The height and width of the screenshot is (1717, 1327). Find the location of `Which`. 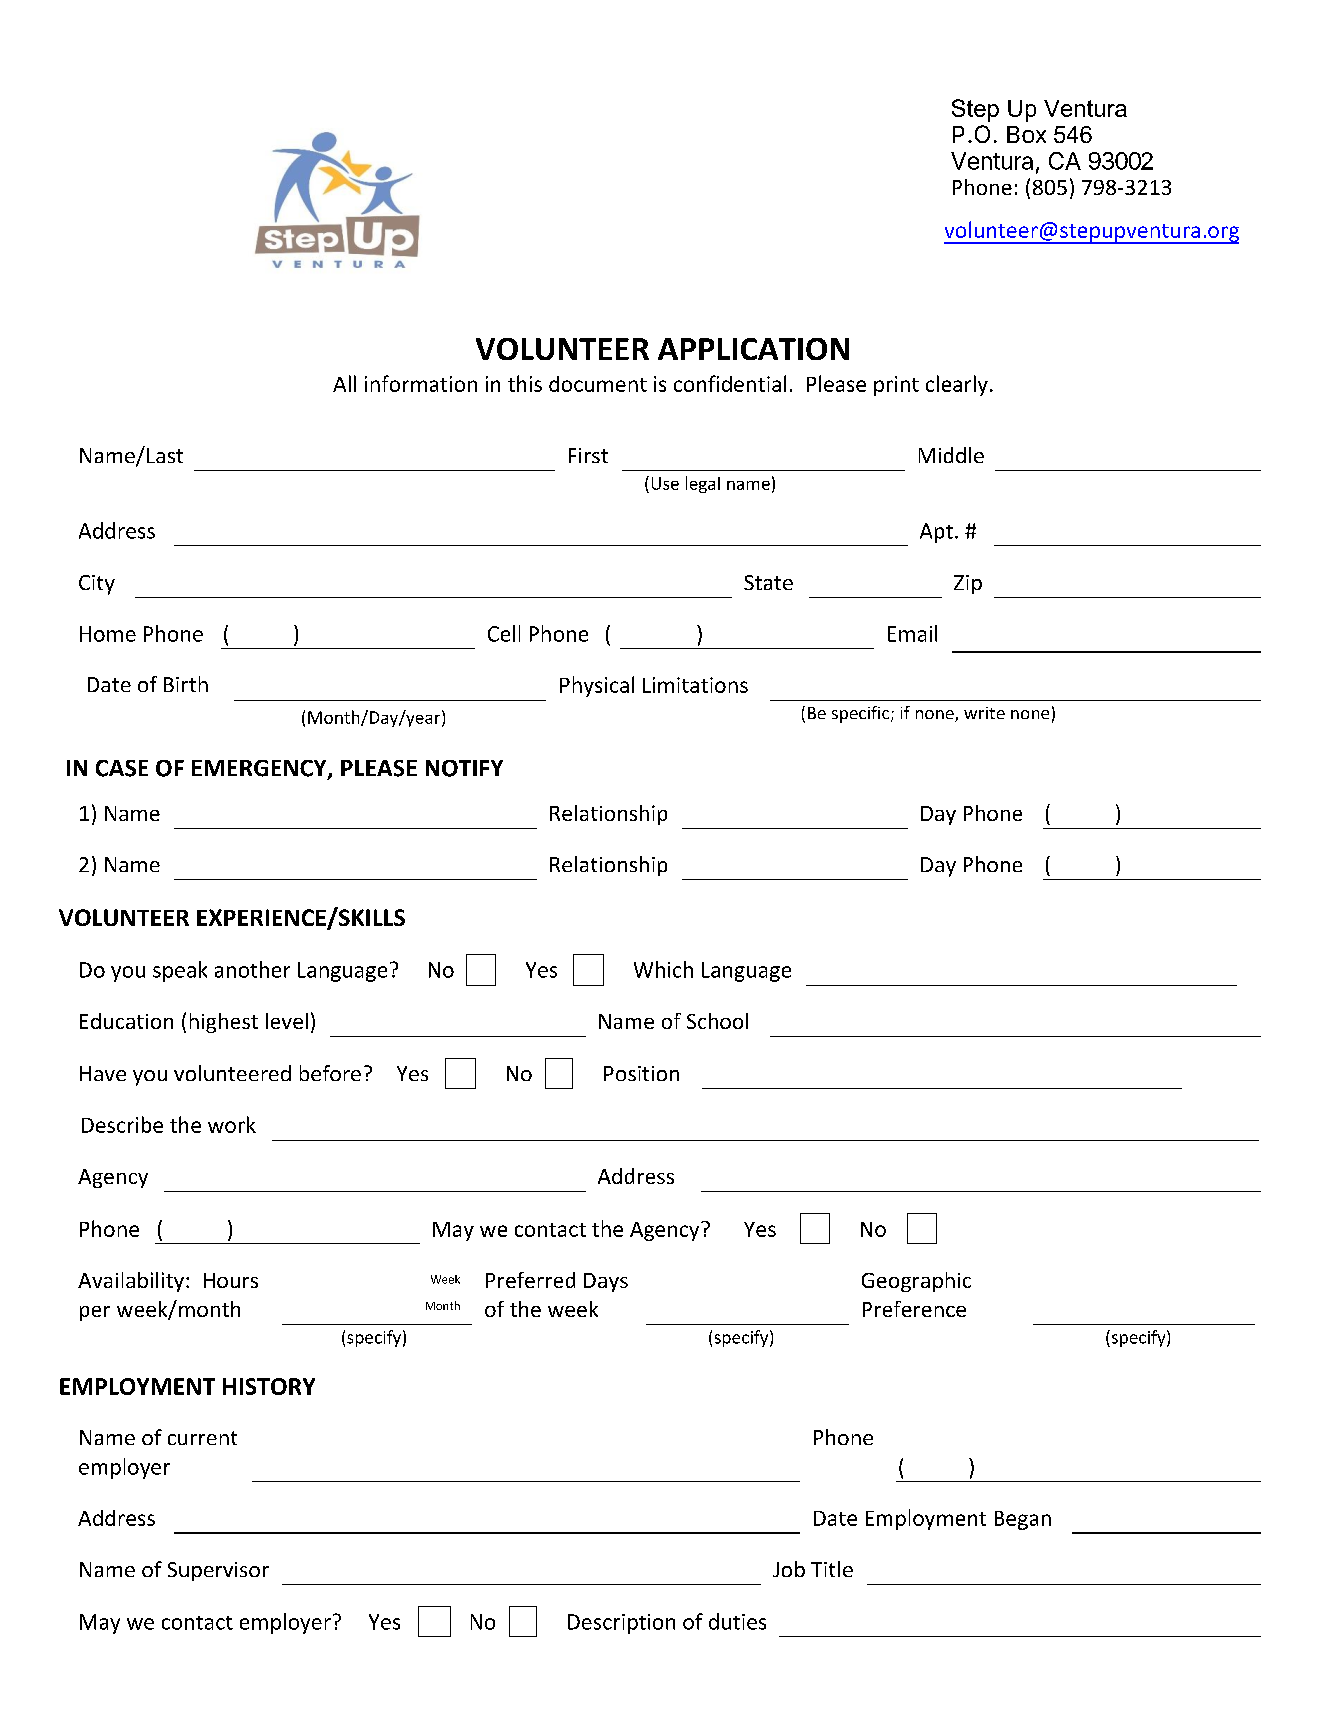

Which is located at coordinates (663, 969).
